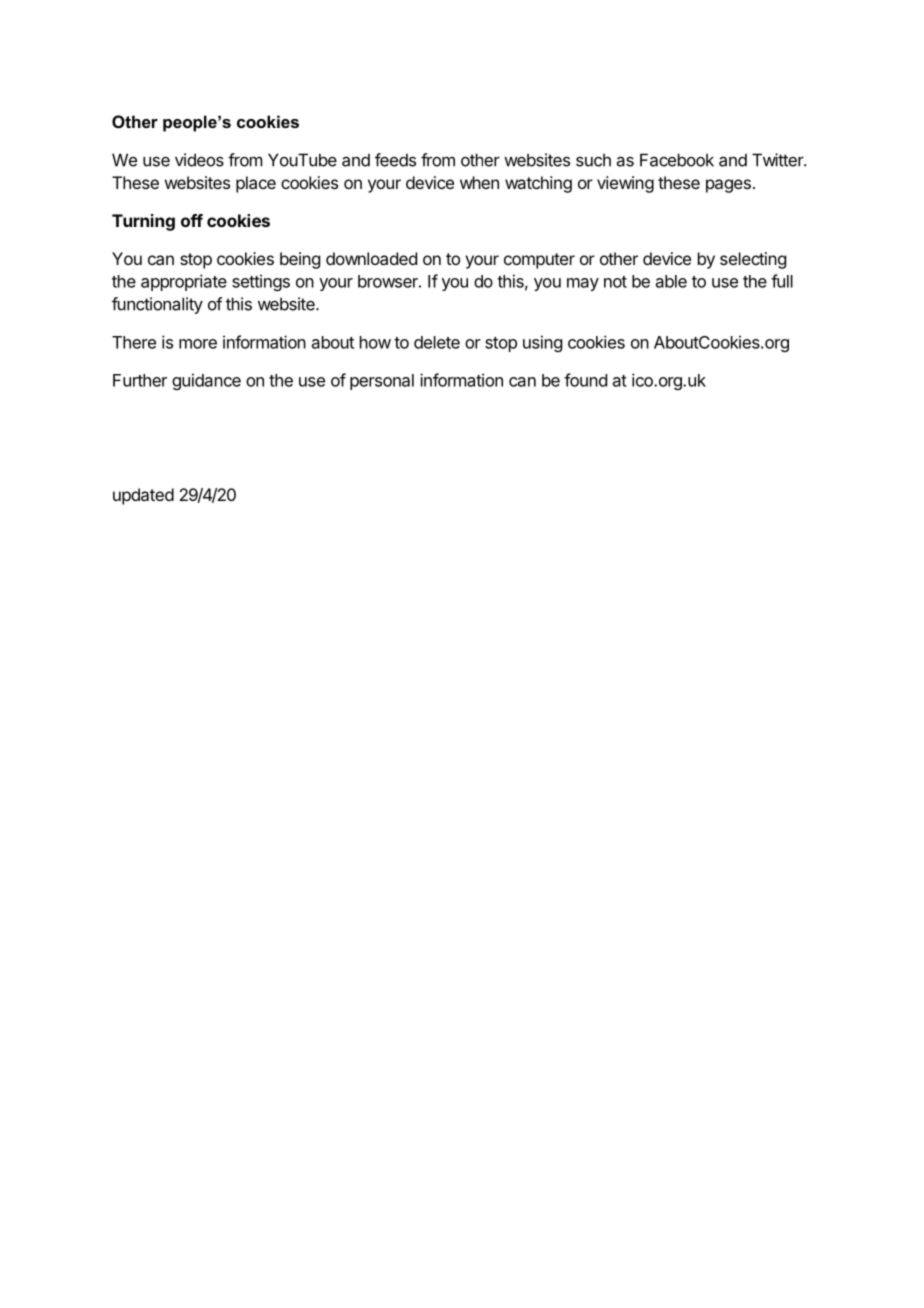 The image size is (924, 1308). I want to click on found, so click(585, 380).
